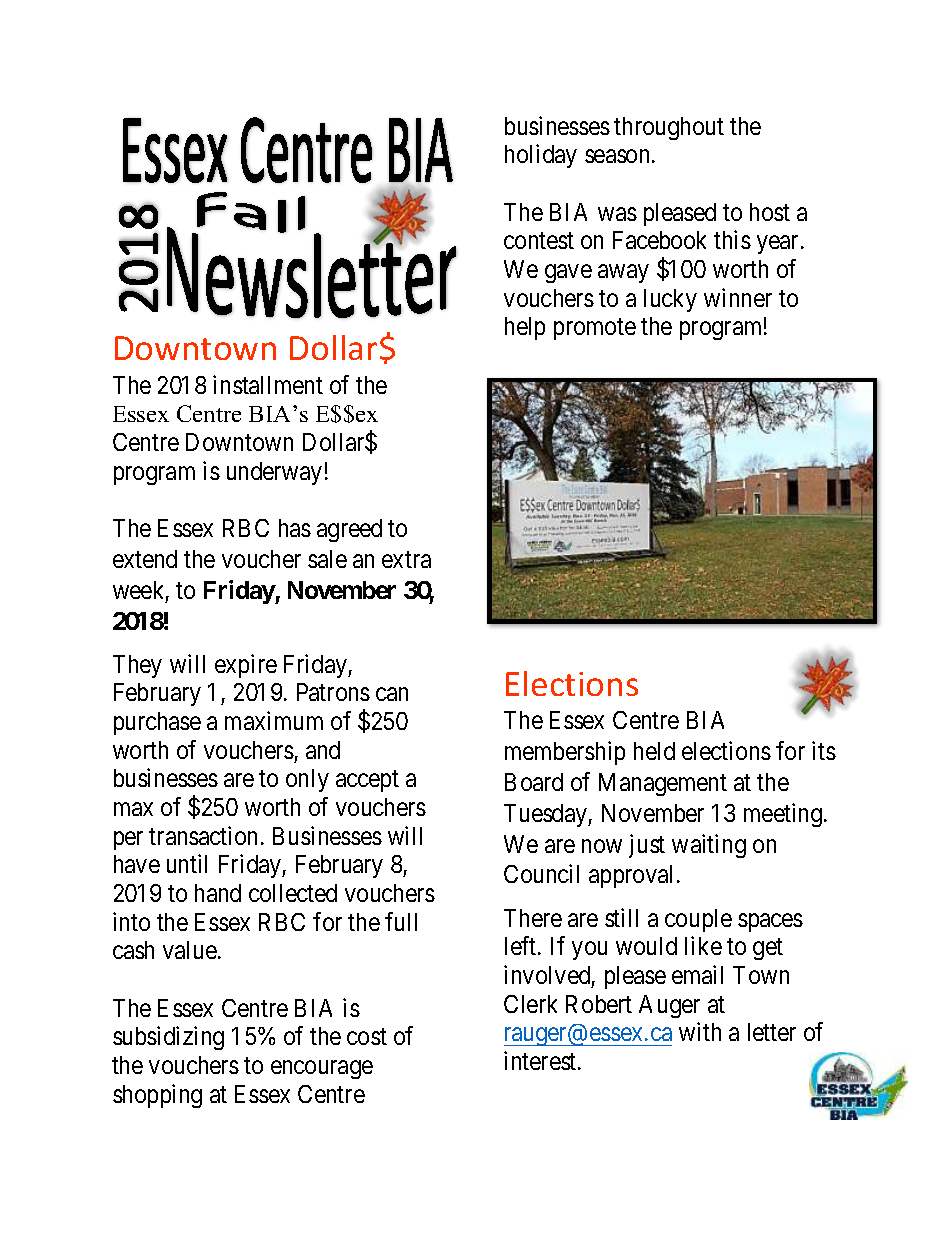  Describe the element at coordinates (541, 156) in the document. I see `holiday` at that location.
